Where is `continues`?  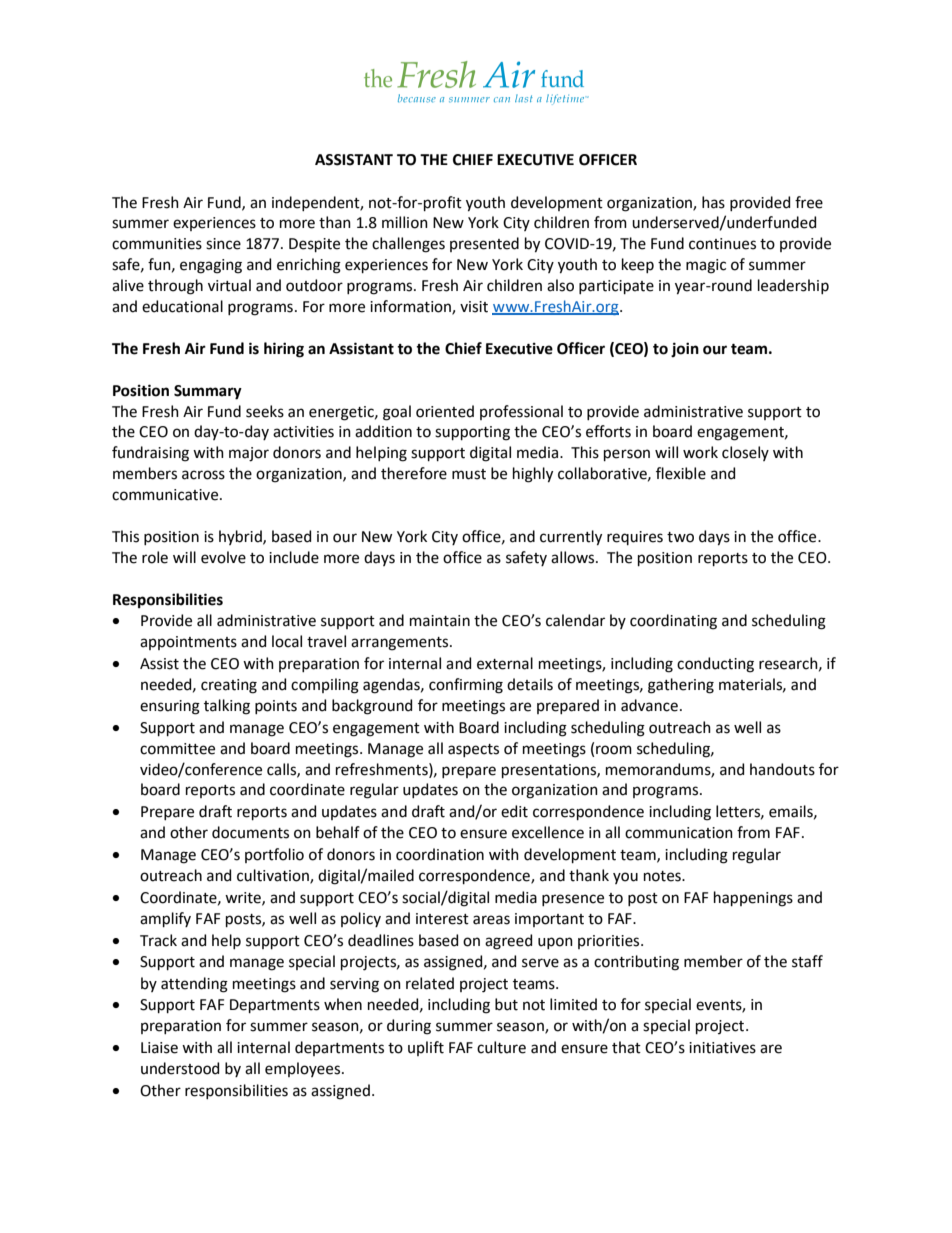
continues is located at coordinates (722, 244).
